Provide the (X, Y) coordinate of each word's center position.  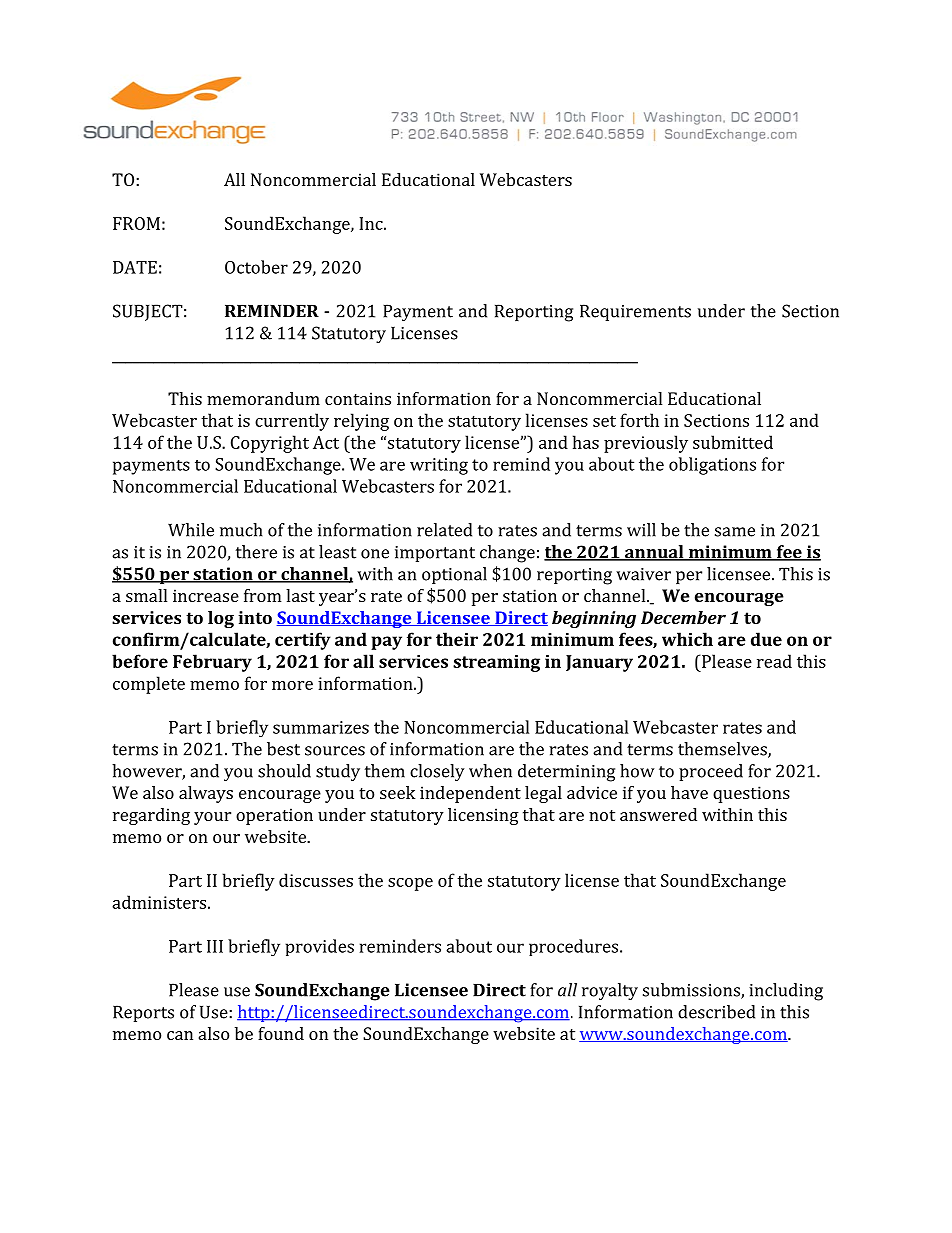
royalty (610, 992)
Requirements (635, 312)
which (687, 639)
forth (639, 420)
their (457, 639)
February (212, 663)
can (180, 1035)
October (256, 267)
